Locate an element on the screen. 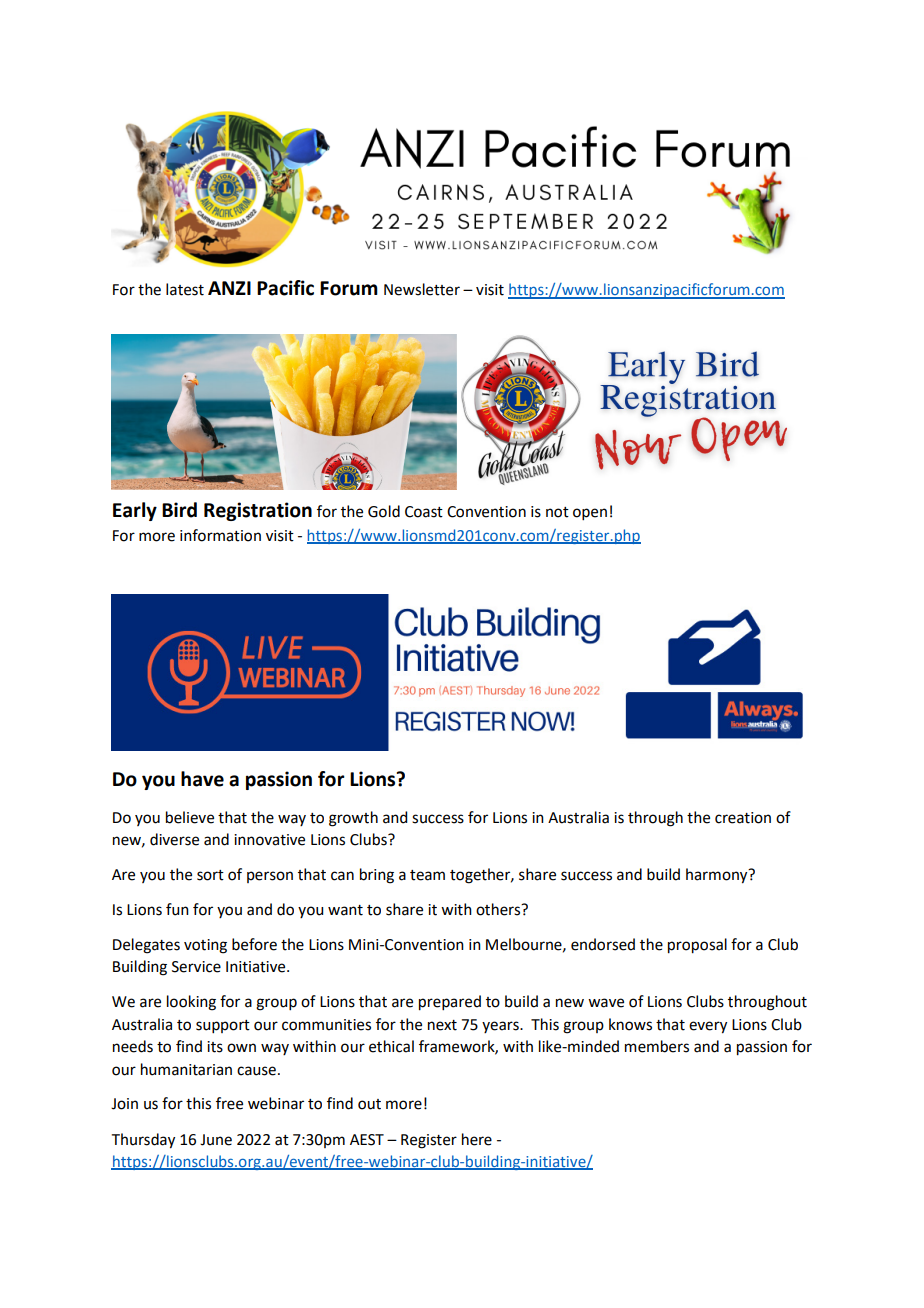 The height and width of the screenshot is (1308, 924). proposal is located at coordinates (697, 946).
